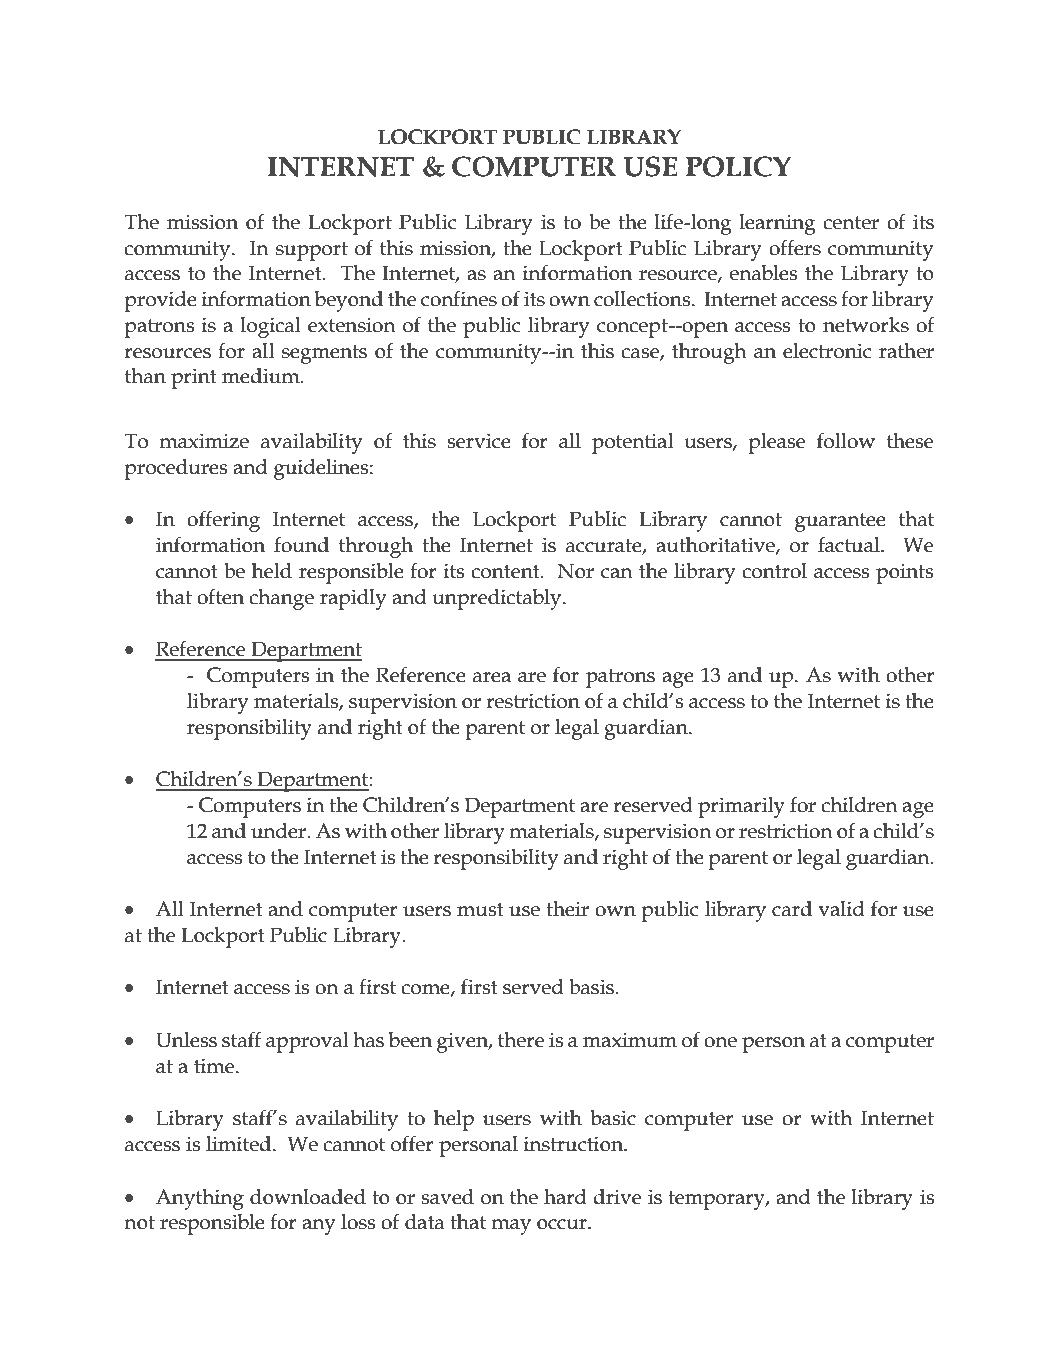 The height and width of the screenshot is (1370, 1059). Describe the element at coordinates (200, 1199) in the screenshot. I see `Anything` at that location.
